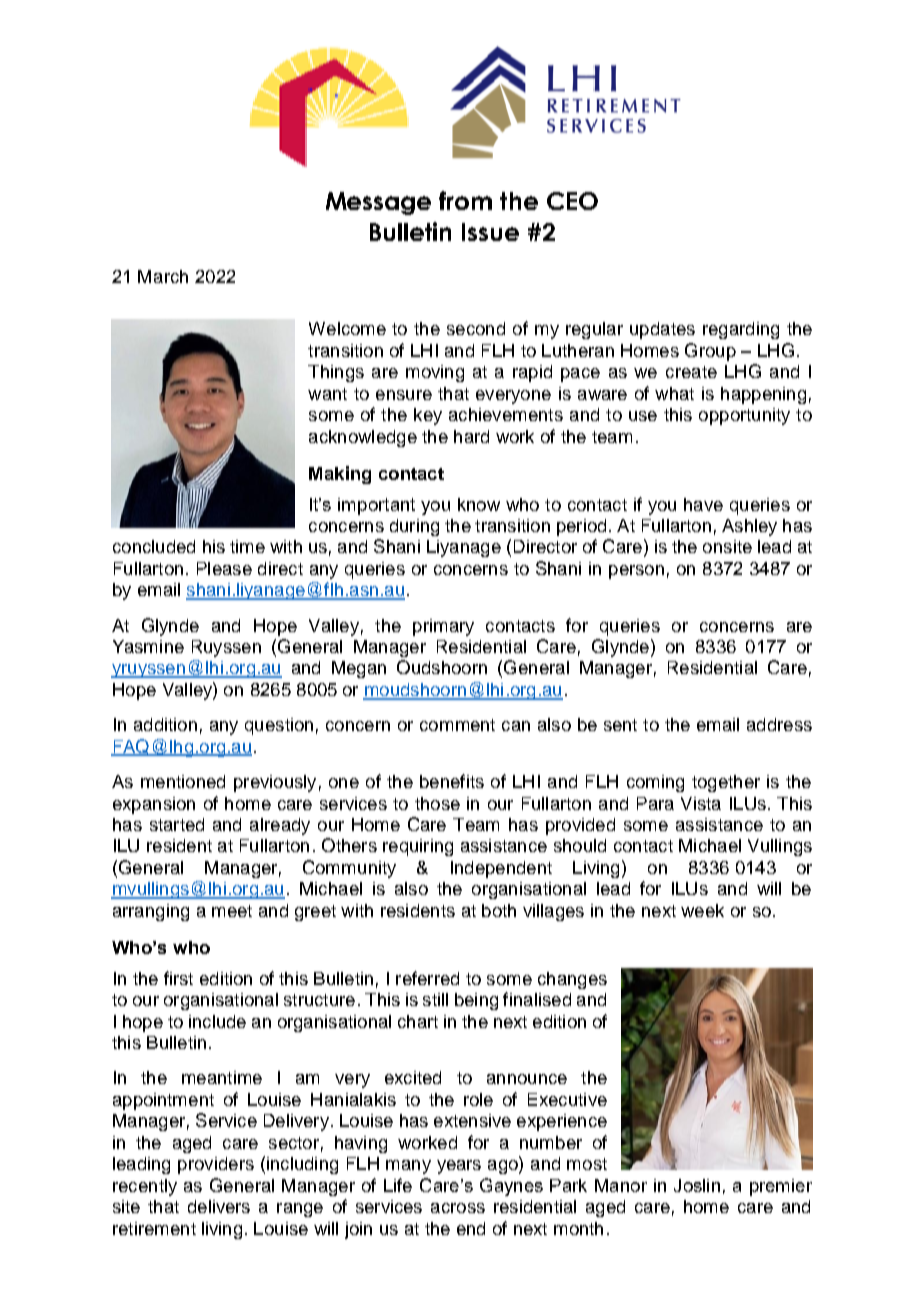 The height and width of the screenshot is (1308, 924). I want to click on delivers, so click(219, 1206).
